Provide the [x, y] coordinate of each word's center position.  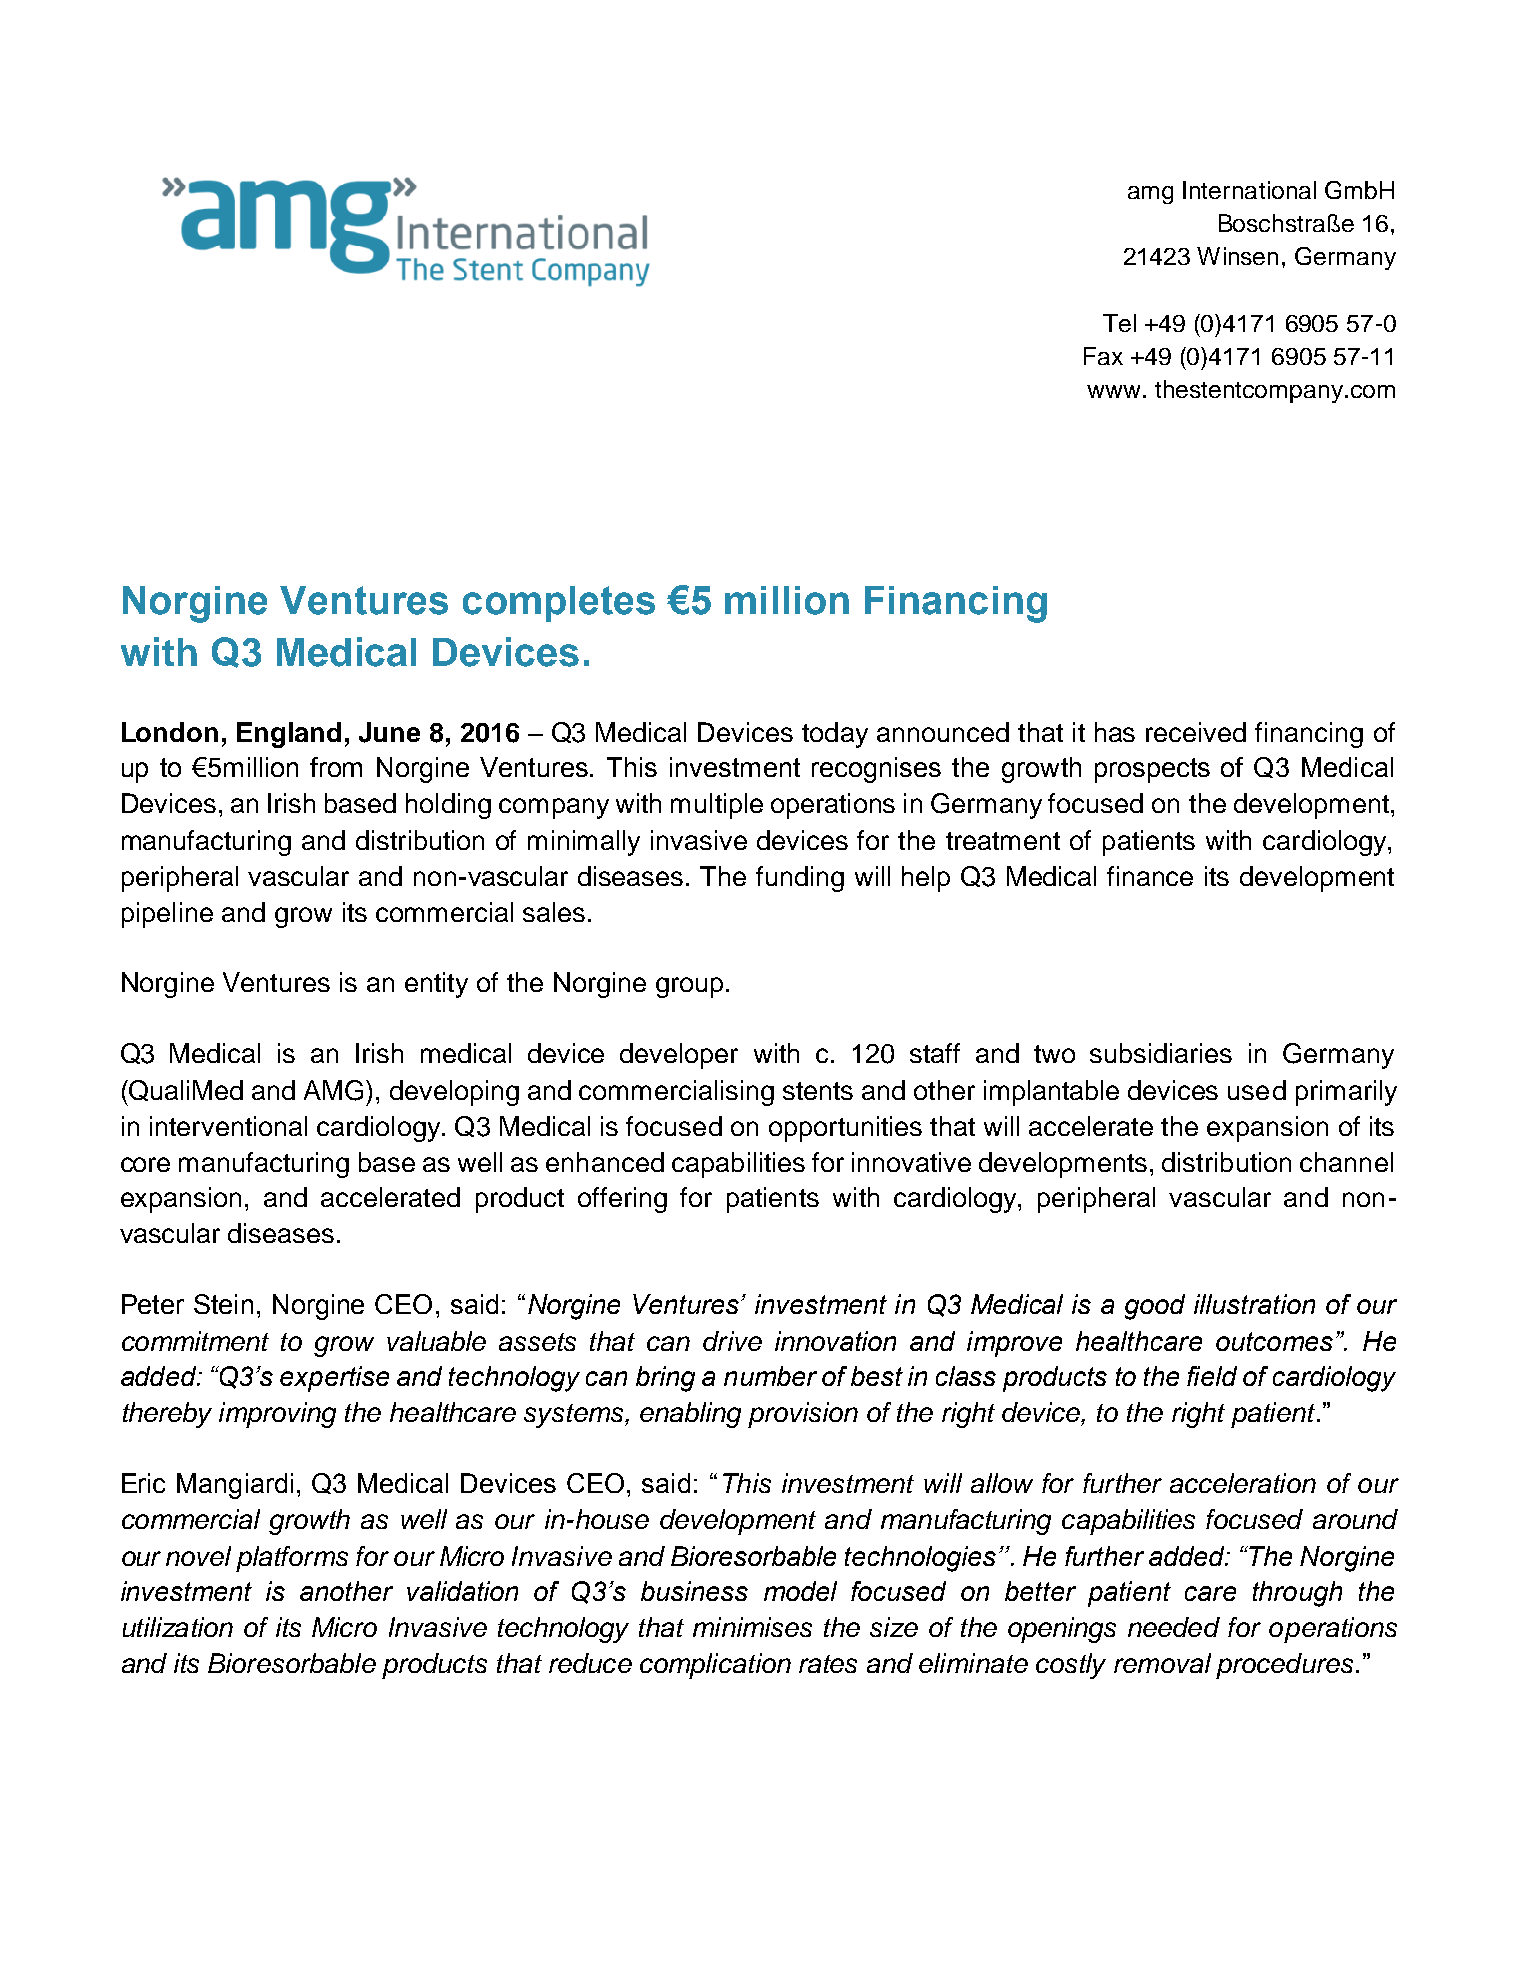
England [289, 735]
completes [559, 604]
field [1212, 1376]
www [1113, 391]
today [835, 735]
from [336, 767]
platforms [292, 1559]
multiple [717, 806]
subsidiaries [1161, 1053]
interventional [228, 1126]
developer [679, 1056]
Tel [1119, 323]
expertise [334, 1379]
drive [732, 1341]
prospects [1152, 770]
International [1249, 190]
